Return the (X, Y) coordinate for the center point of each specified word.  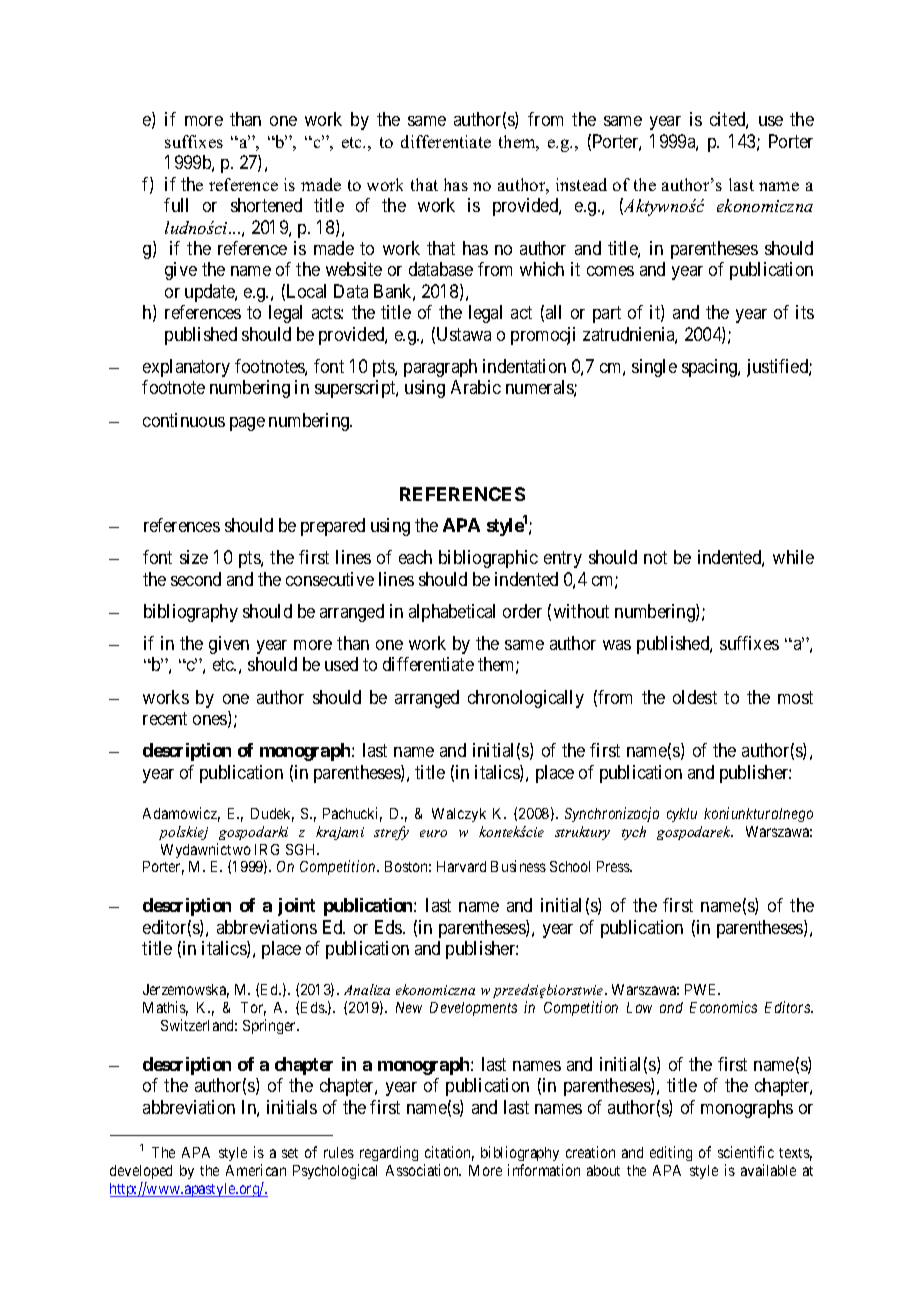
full (176, 205)
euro (433, 833)
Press (614, 866)
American (256, 1170)
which (542, 269)
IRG (267, 849)
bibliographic (488, 559)
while (793, 557)
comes (610, 271)
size (194, 557)
